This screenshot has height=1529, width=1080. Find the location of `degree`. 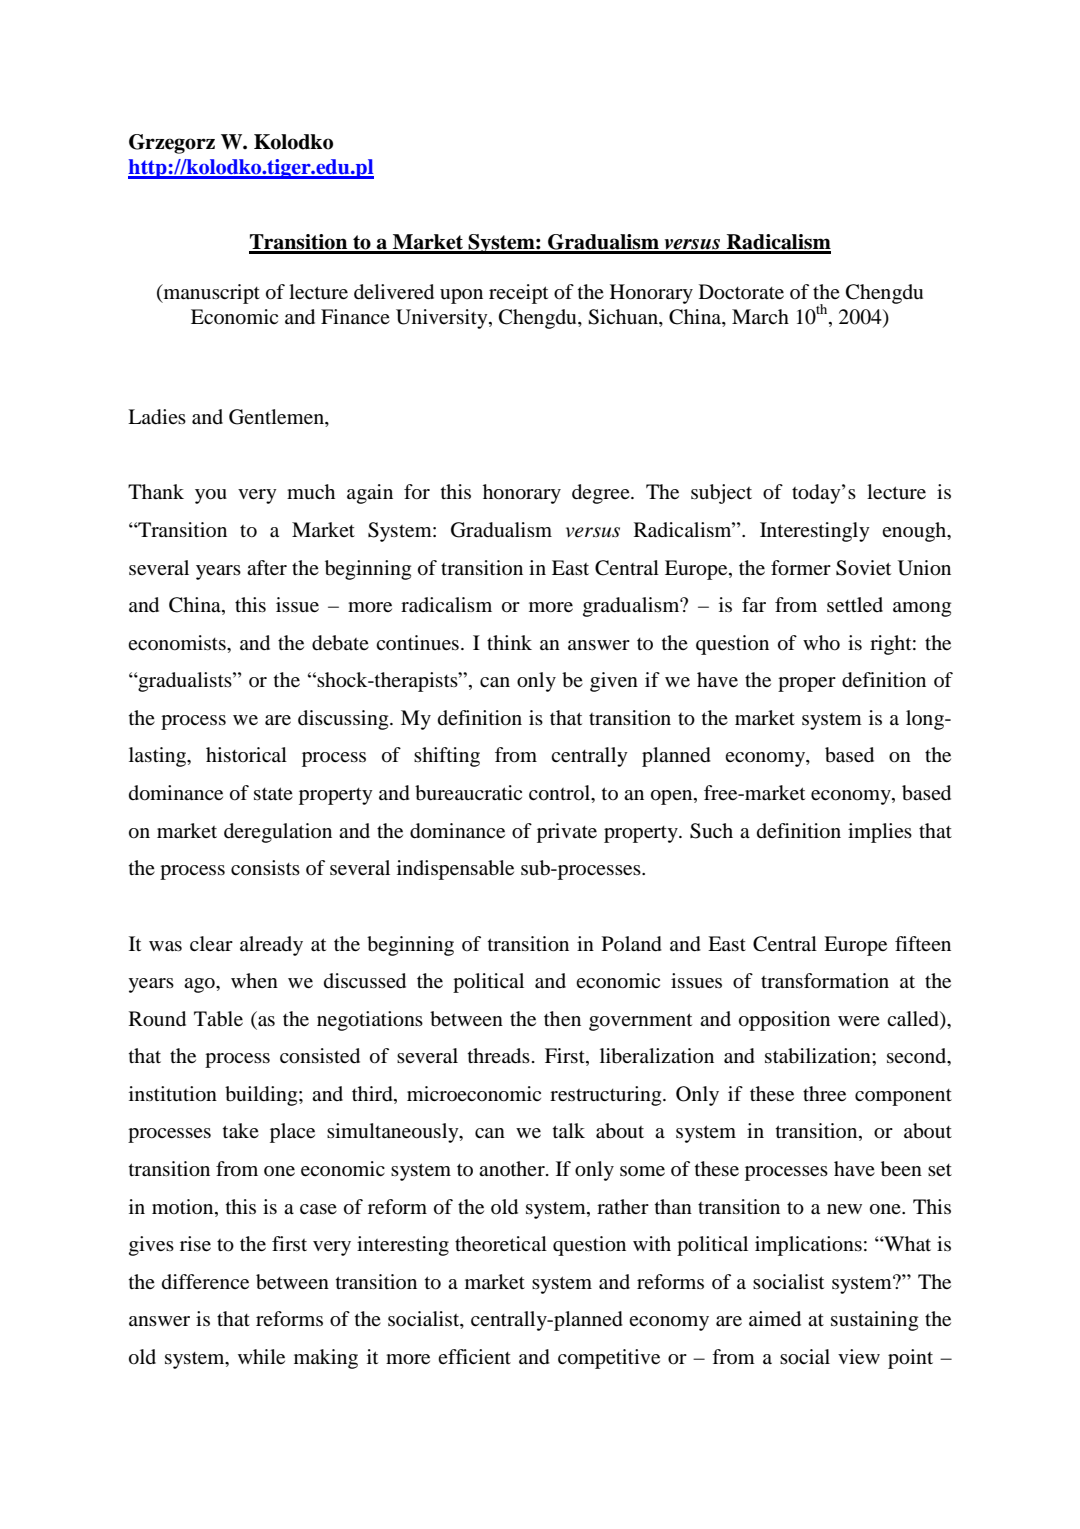

degree is located at coordinates (602, 494).
